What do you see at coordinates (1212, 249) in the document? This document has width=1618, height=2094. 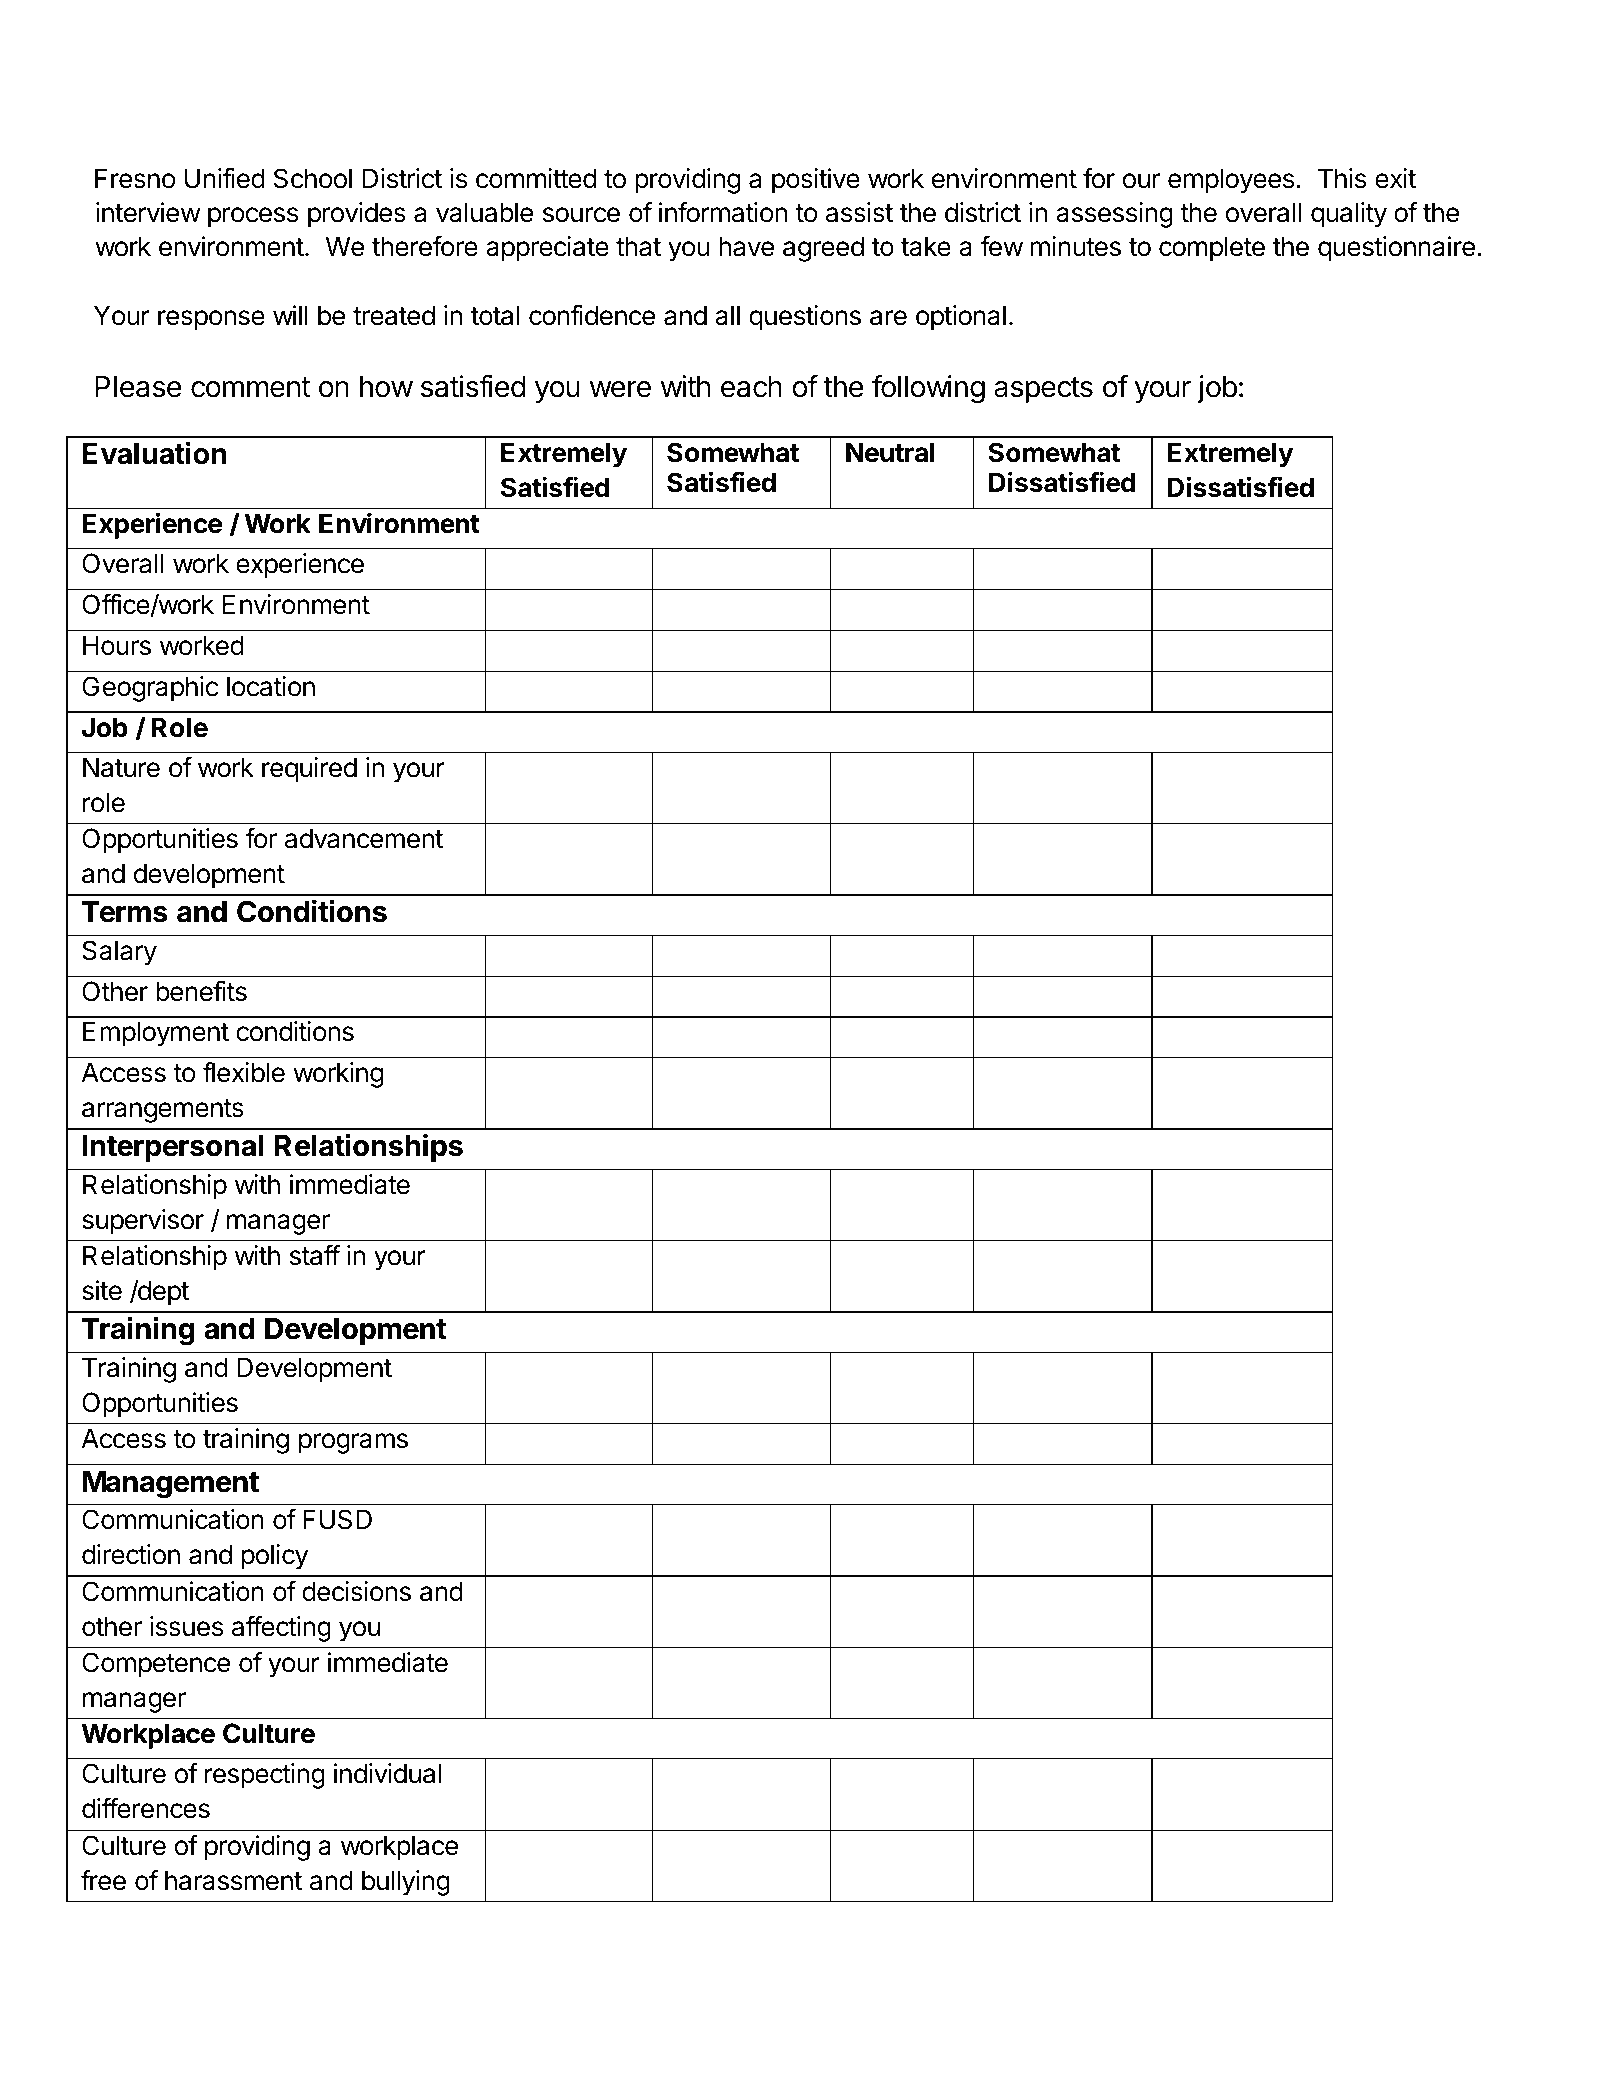 I see `complete` at bounding box center [1212, 249].
